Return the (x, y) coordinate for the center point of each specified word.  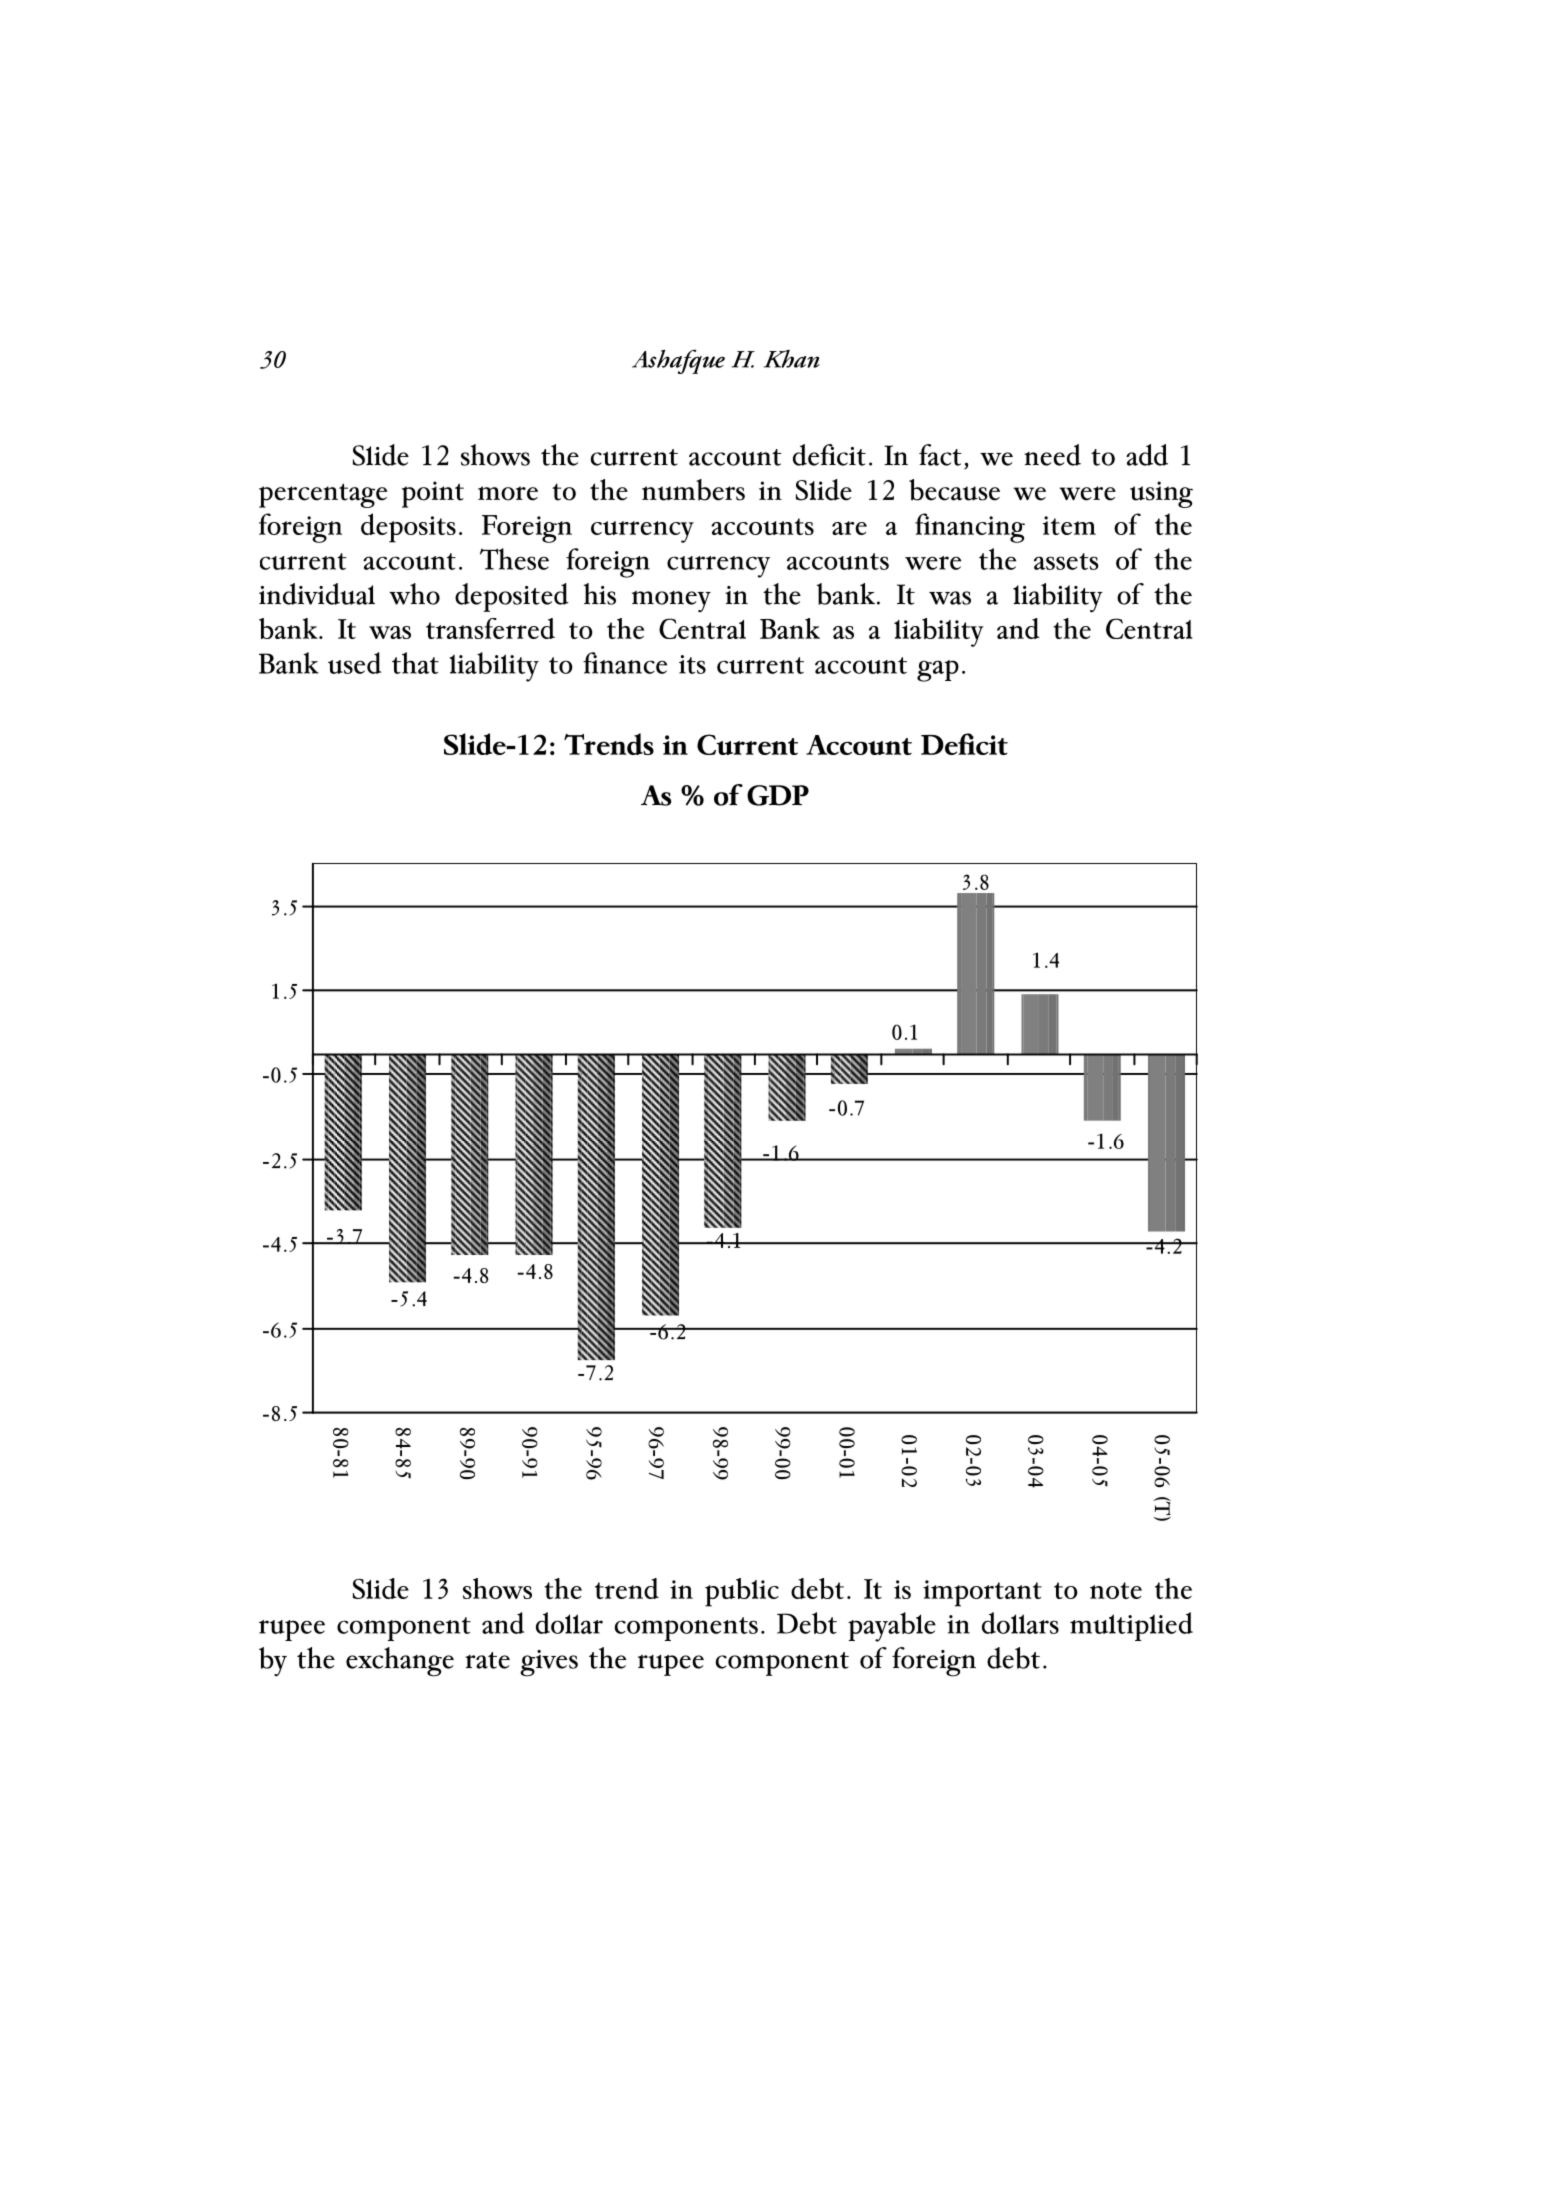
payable (892, 1627)
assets (1066, 561)
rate (487, 1660)
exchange (400, 1662)
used (354, 663)
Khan (792, 359)
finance (625, 663)
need (1052, 455)
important (982, 1593)
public (742, 1592)
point (433, 494)
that (415, 663)
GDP (778, 795)
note (1116, 1590)
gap (938, 671)
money (671, 601)
